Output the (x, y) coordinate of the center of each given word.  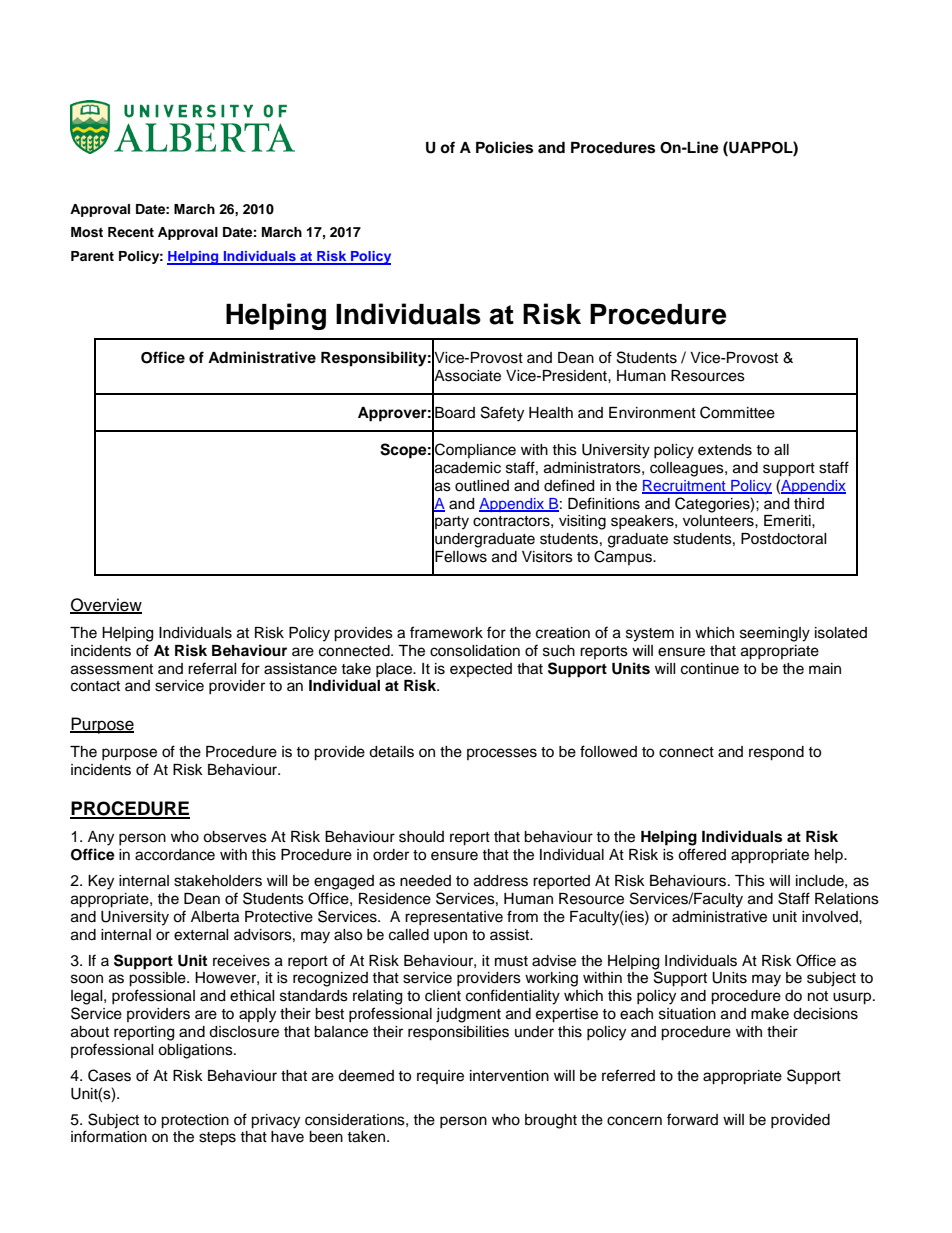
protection (195, 1121)
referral (212, 668)
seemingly (775, 634)
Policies (504, 147)
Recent (131, 232)
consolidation (475, 651)
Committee (737, 412)
